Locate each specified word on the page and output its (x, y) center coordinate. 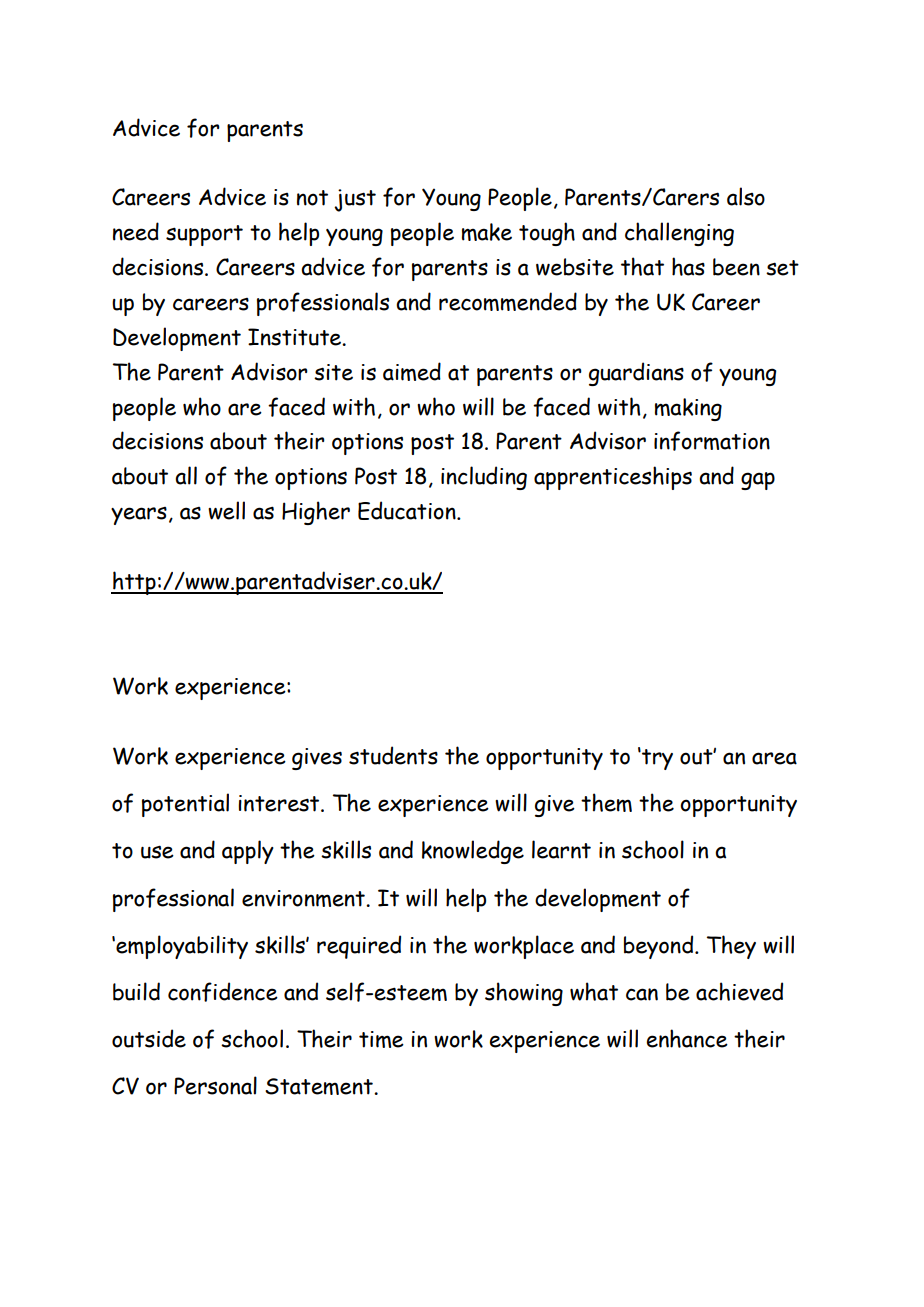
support (204, 235)
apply (248, 852)
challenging (679, 234)
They (731, 947)
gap (758, 481)
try (656, 759)
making (688, 409)
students (393, 755)
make (487, 232)
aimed (412, 371)
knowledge (473, 852)
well (226, 510)
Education (408, 510)
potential (185, 805)
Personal (215, 1085)
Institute (296, 337)
